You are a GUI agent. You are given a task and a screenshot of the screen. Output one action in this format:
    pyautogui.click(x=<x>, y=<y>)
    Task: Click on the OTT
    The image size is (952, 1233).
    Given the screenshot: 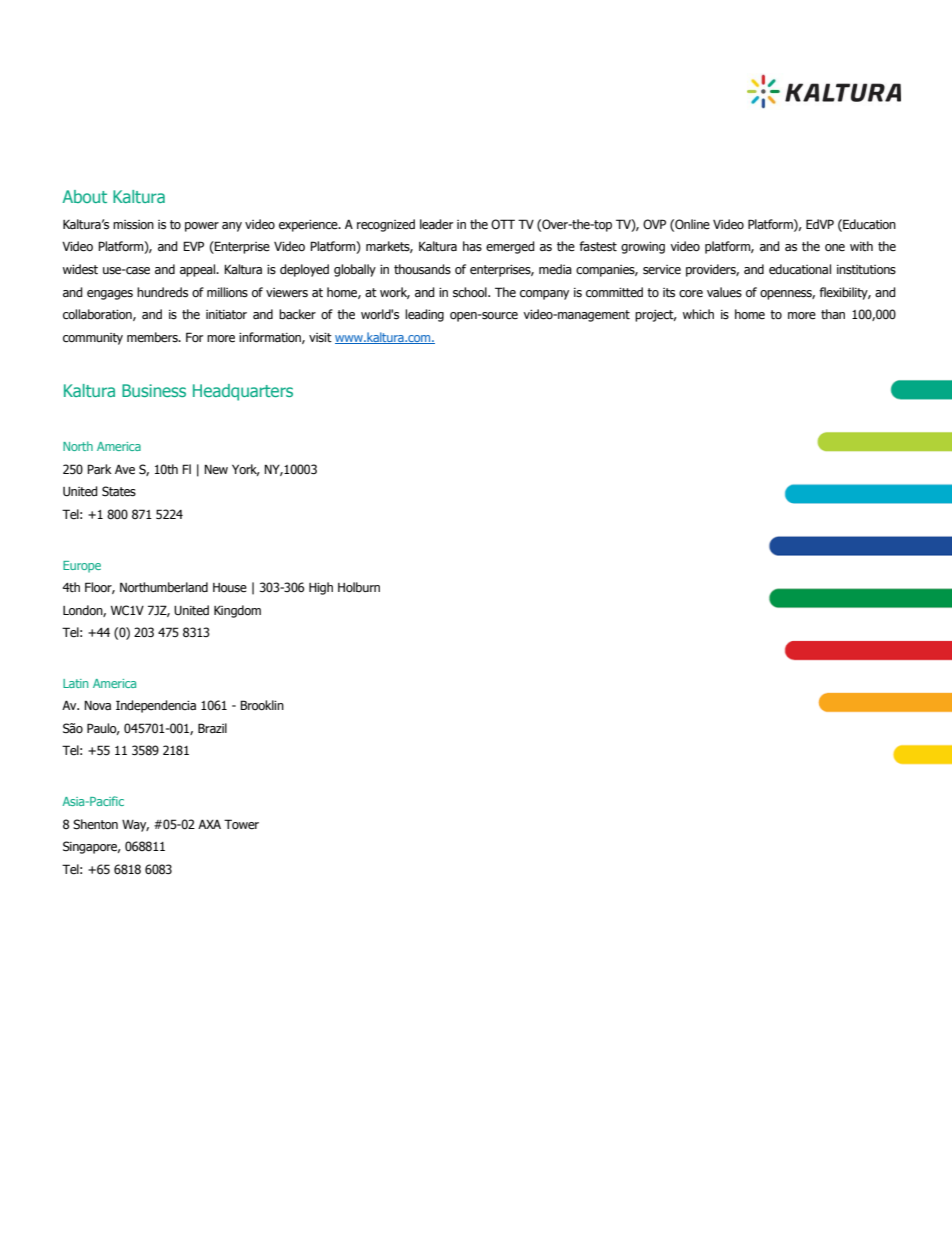 What is the action you would take?
    pyautogui.click(x=503, y=224)
